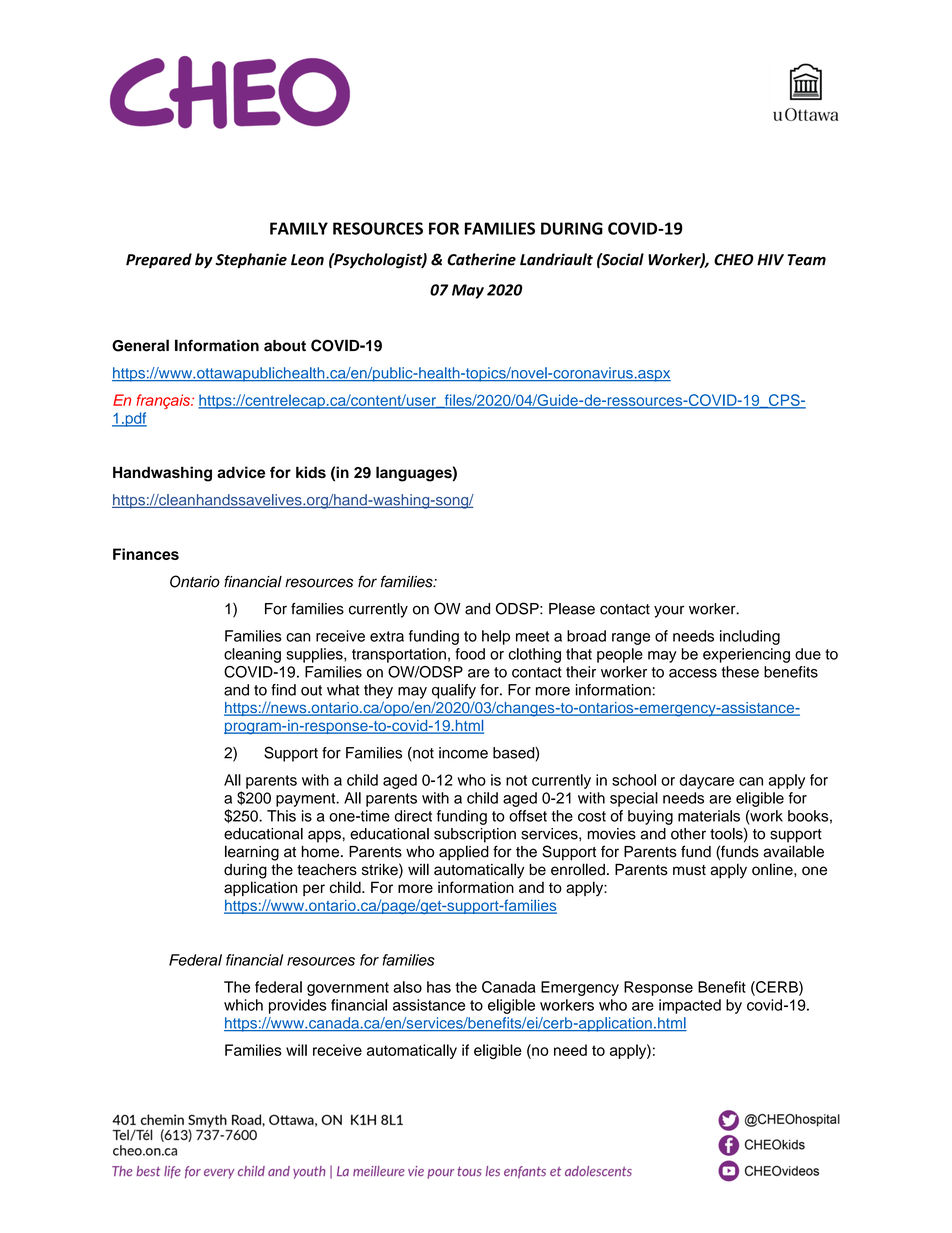 This image has height=1233, width=952. Describe the element at coordinates (690, 1006) in the image. I see `impacted` at that location.
